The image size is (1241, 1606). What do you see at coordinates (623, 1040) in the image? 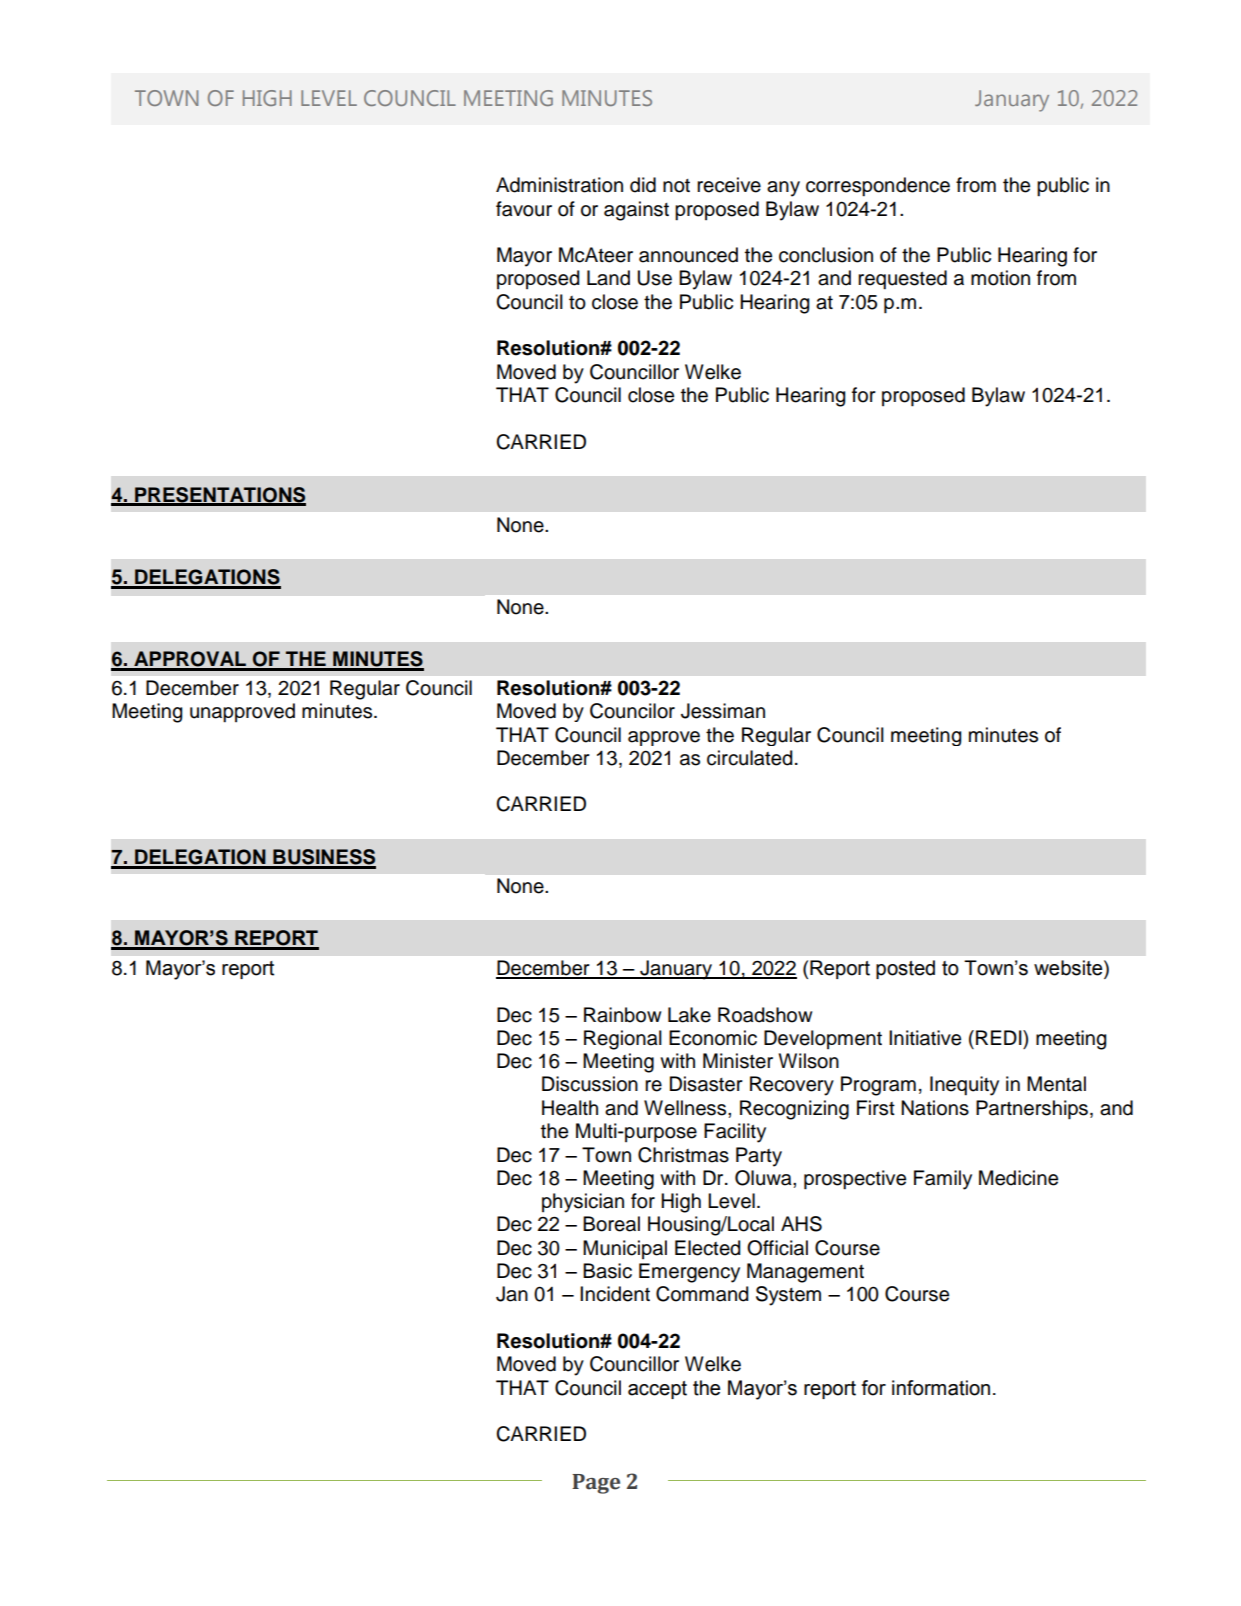
I see `Regional` at bounding box center [623, 1040].
